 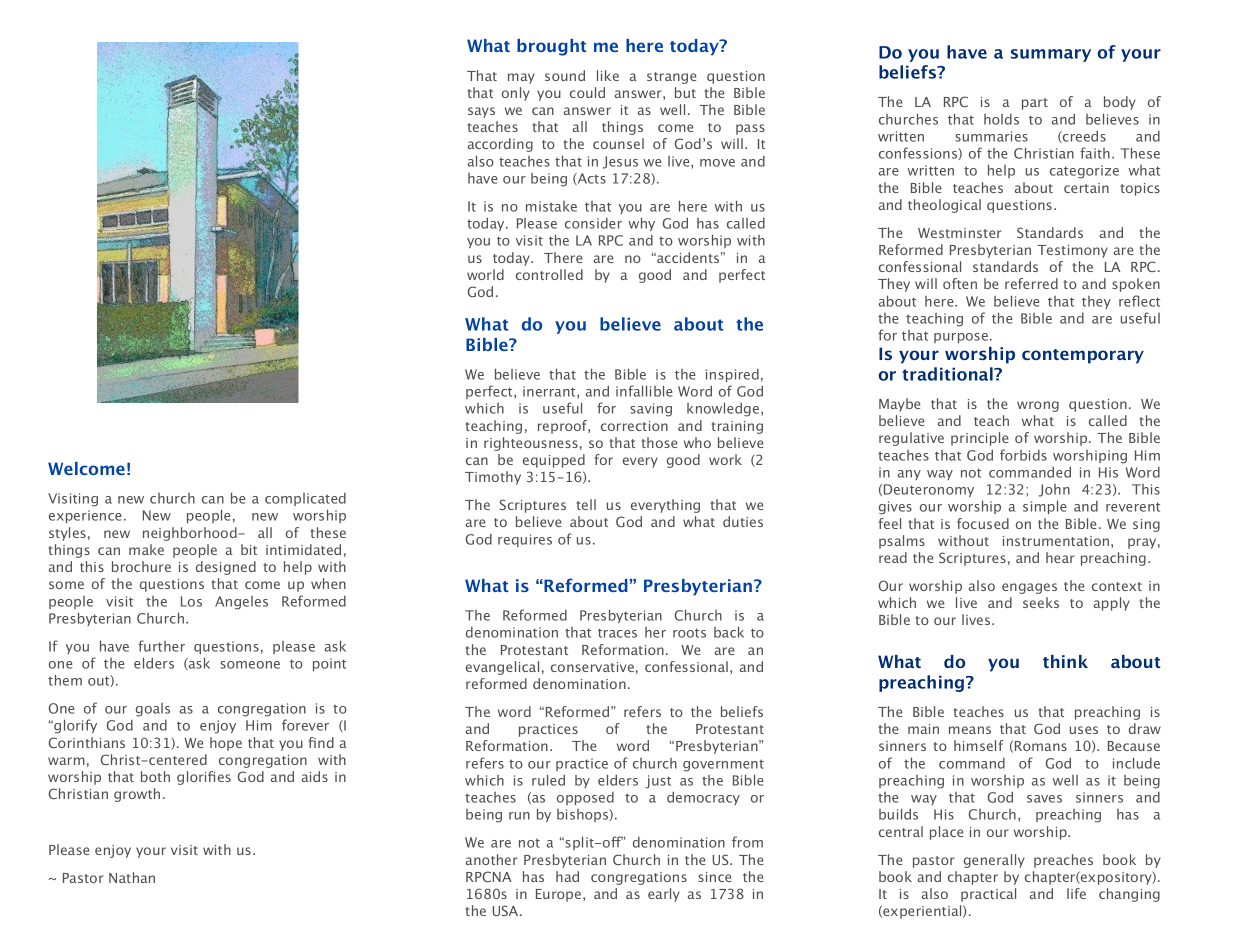 I want to click on John, so click(x=1054, y=490).
